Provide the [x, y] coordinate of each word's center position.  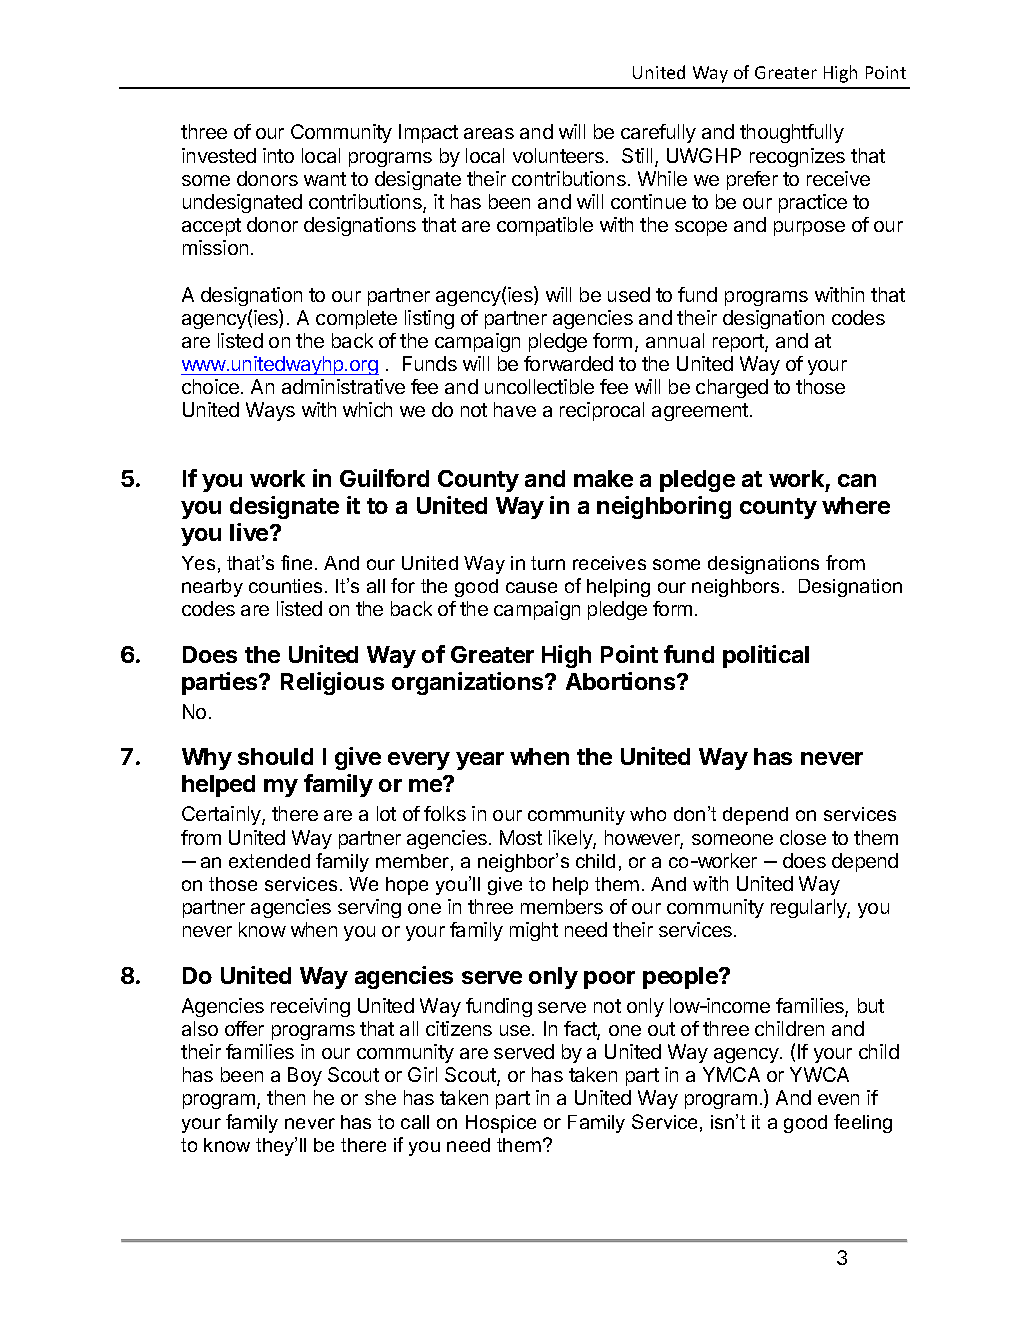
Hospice [501, 1124]
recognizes [797, 157]
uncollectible [539, 386]
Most [521, 837]
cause [531, 587]
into [278, 155]
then [286, 1097]
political [766, 656]
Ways [270, 411]
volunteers [558, 155]
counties [285, 586]
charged [732, 388]
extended [269, 861]
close [803, 837]
